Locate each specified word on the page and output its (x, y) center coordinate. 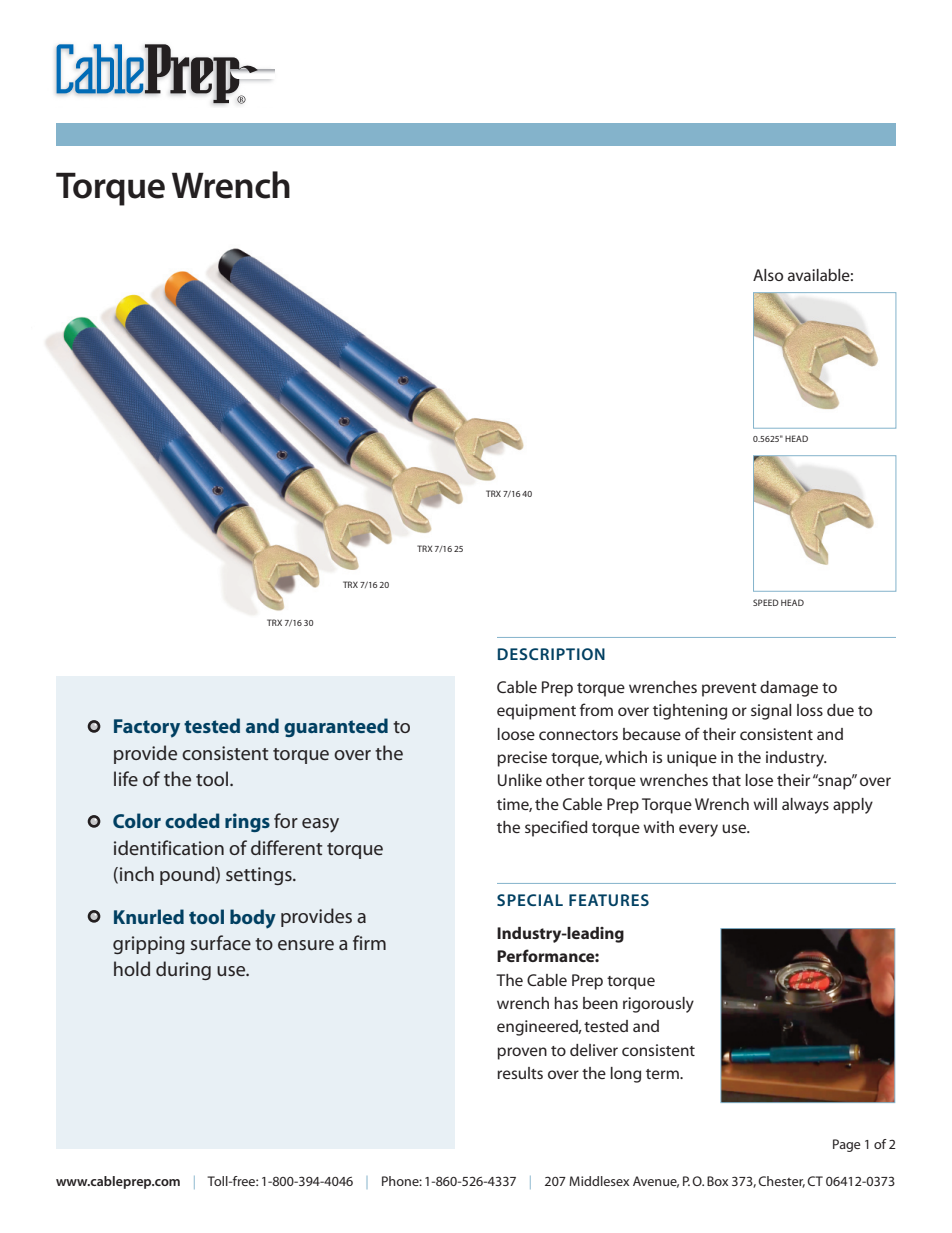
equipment (536, 712)
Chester (781, 1182)
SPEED (766, 602)
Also (768, 275)
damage (789, 689)
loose (516, 734)
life (126, 778)
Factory (147, 728)
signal (771, 712)
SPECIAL (530, 900)
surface (221, 942)
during (183, 970)
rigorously (658, 1005)
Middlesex (599, 1181)
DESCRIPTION (551, 654)
